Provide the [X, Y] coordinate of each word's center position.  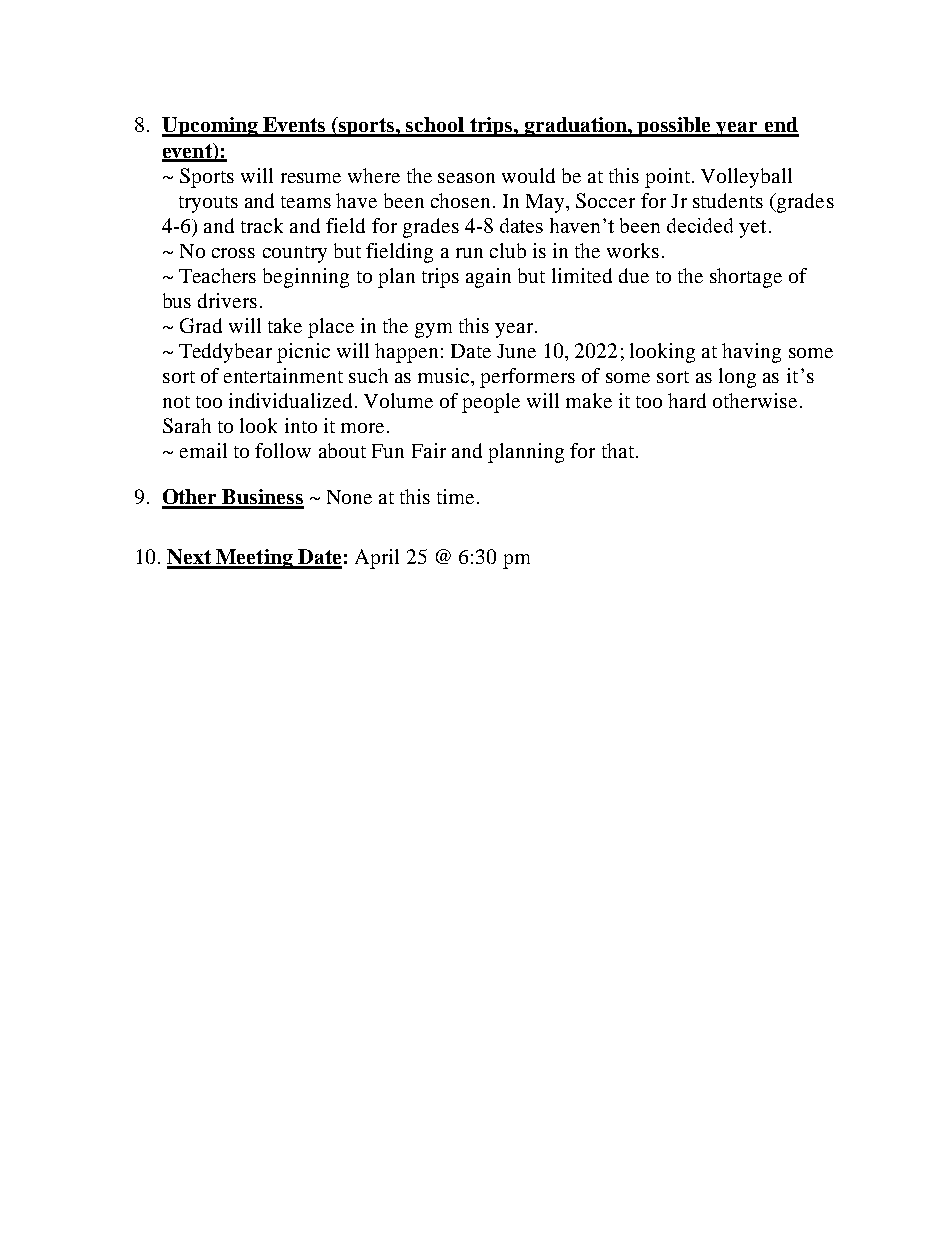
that [618, 450]
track [262, 225]
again [488, 278]
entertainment [283, 375]
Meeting [254, 559]
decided [700, 225]
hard [687, 400]
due [634, 275]
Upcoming [211, 127]
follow [283, 450]
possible [675, 127]
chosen [460, 200]
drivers [227, 300]
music [445, 375]
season [466, 178]
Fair [429, 450]
